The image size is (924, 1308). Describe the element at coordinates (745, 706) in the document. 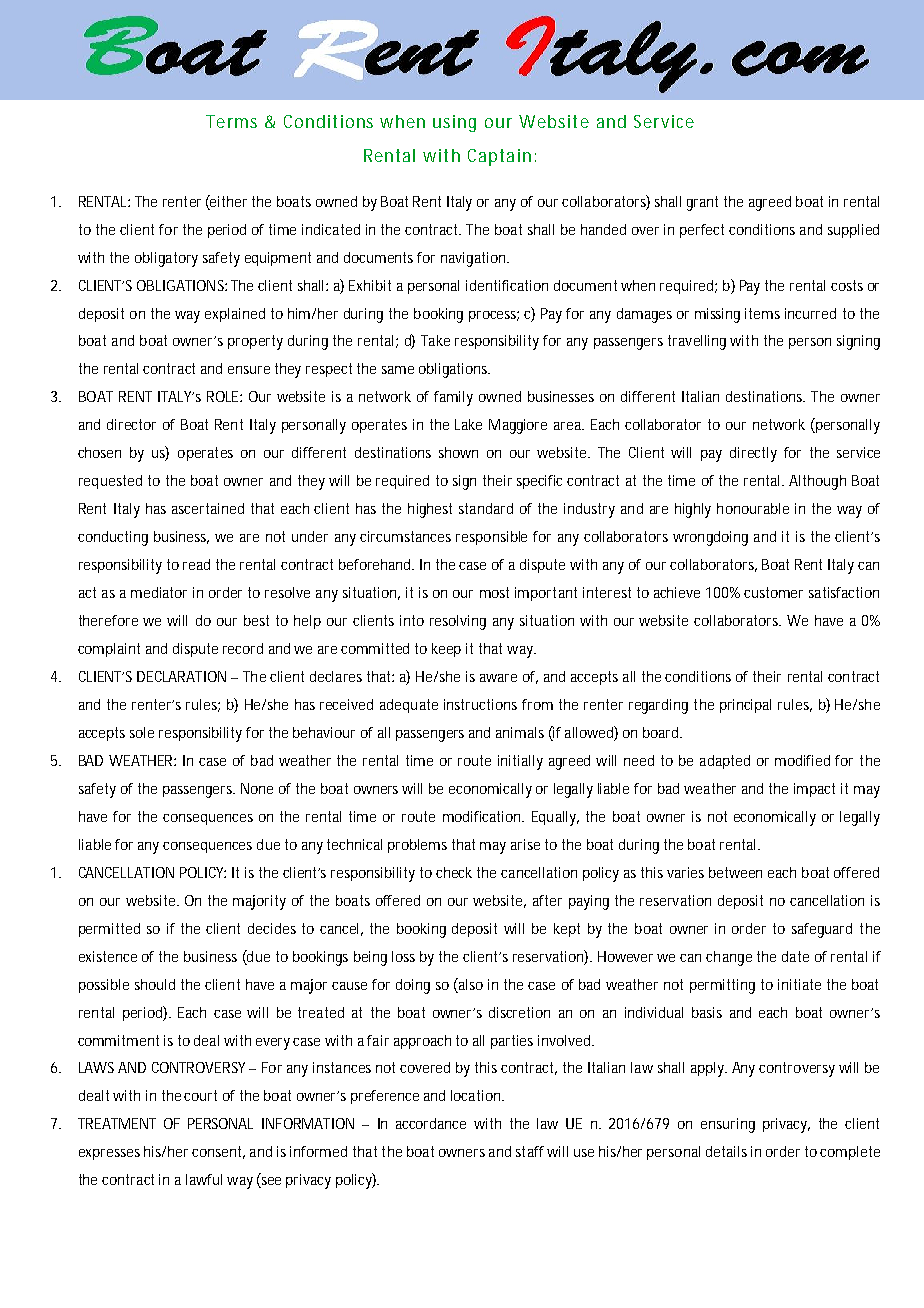

I see `principal` at that location.
